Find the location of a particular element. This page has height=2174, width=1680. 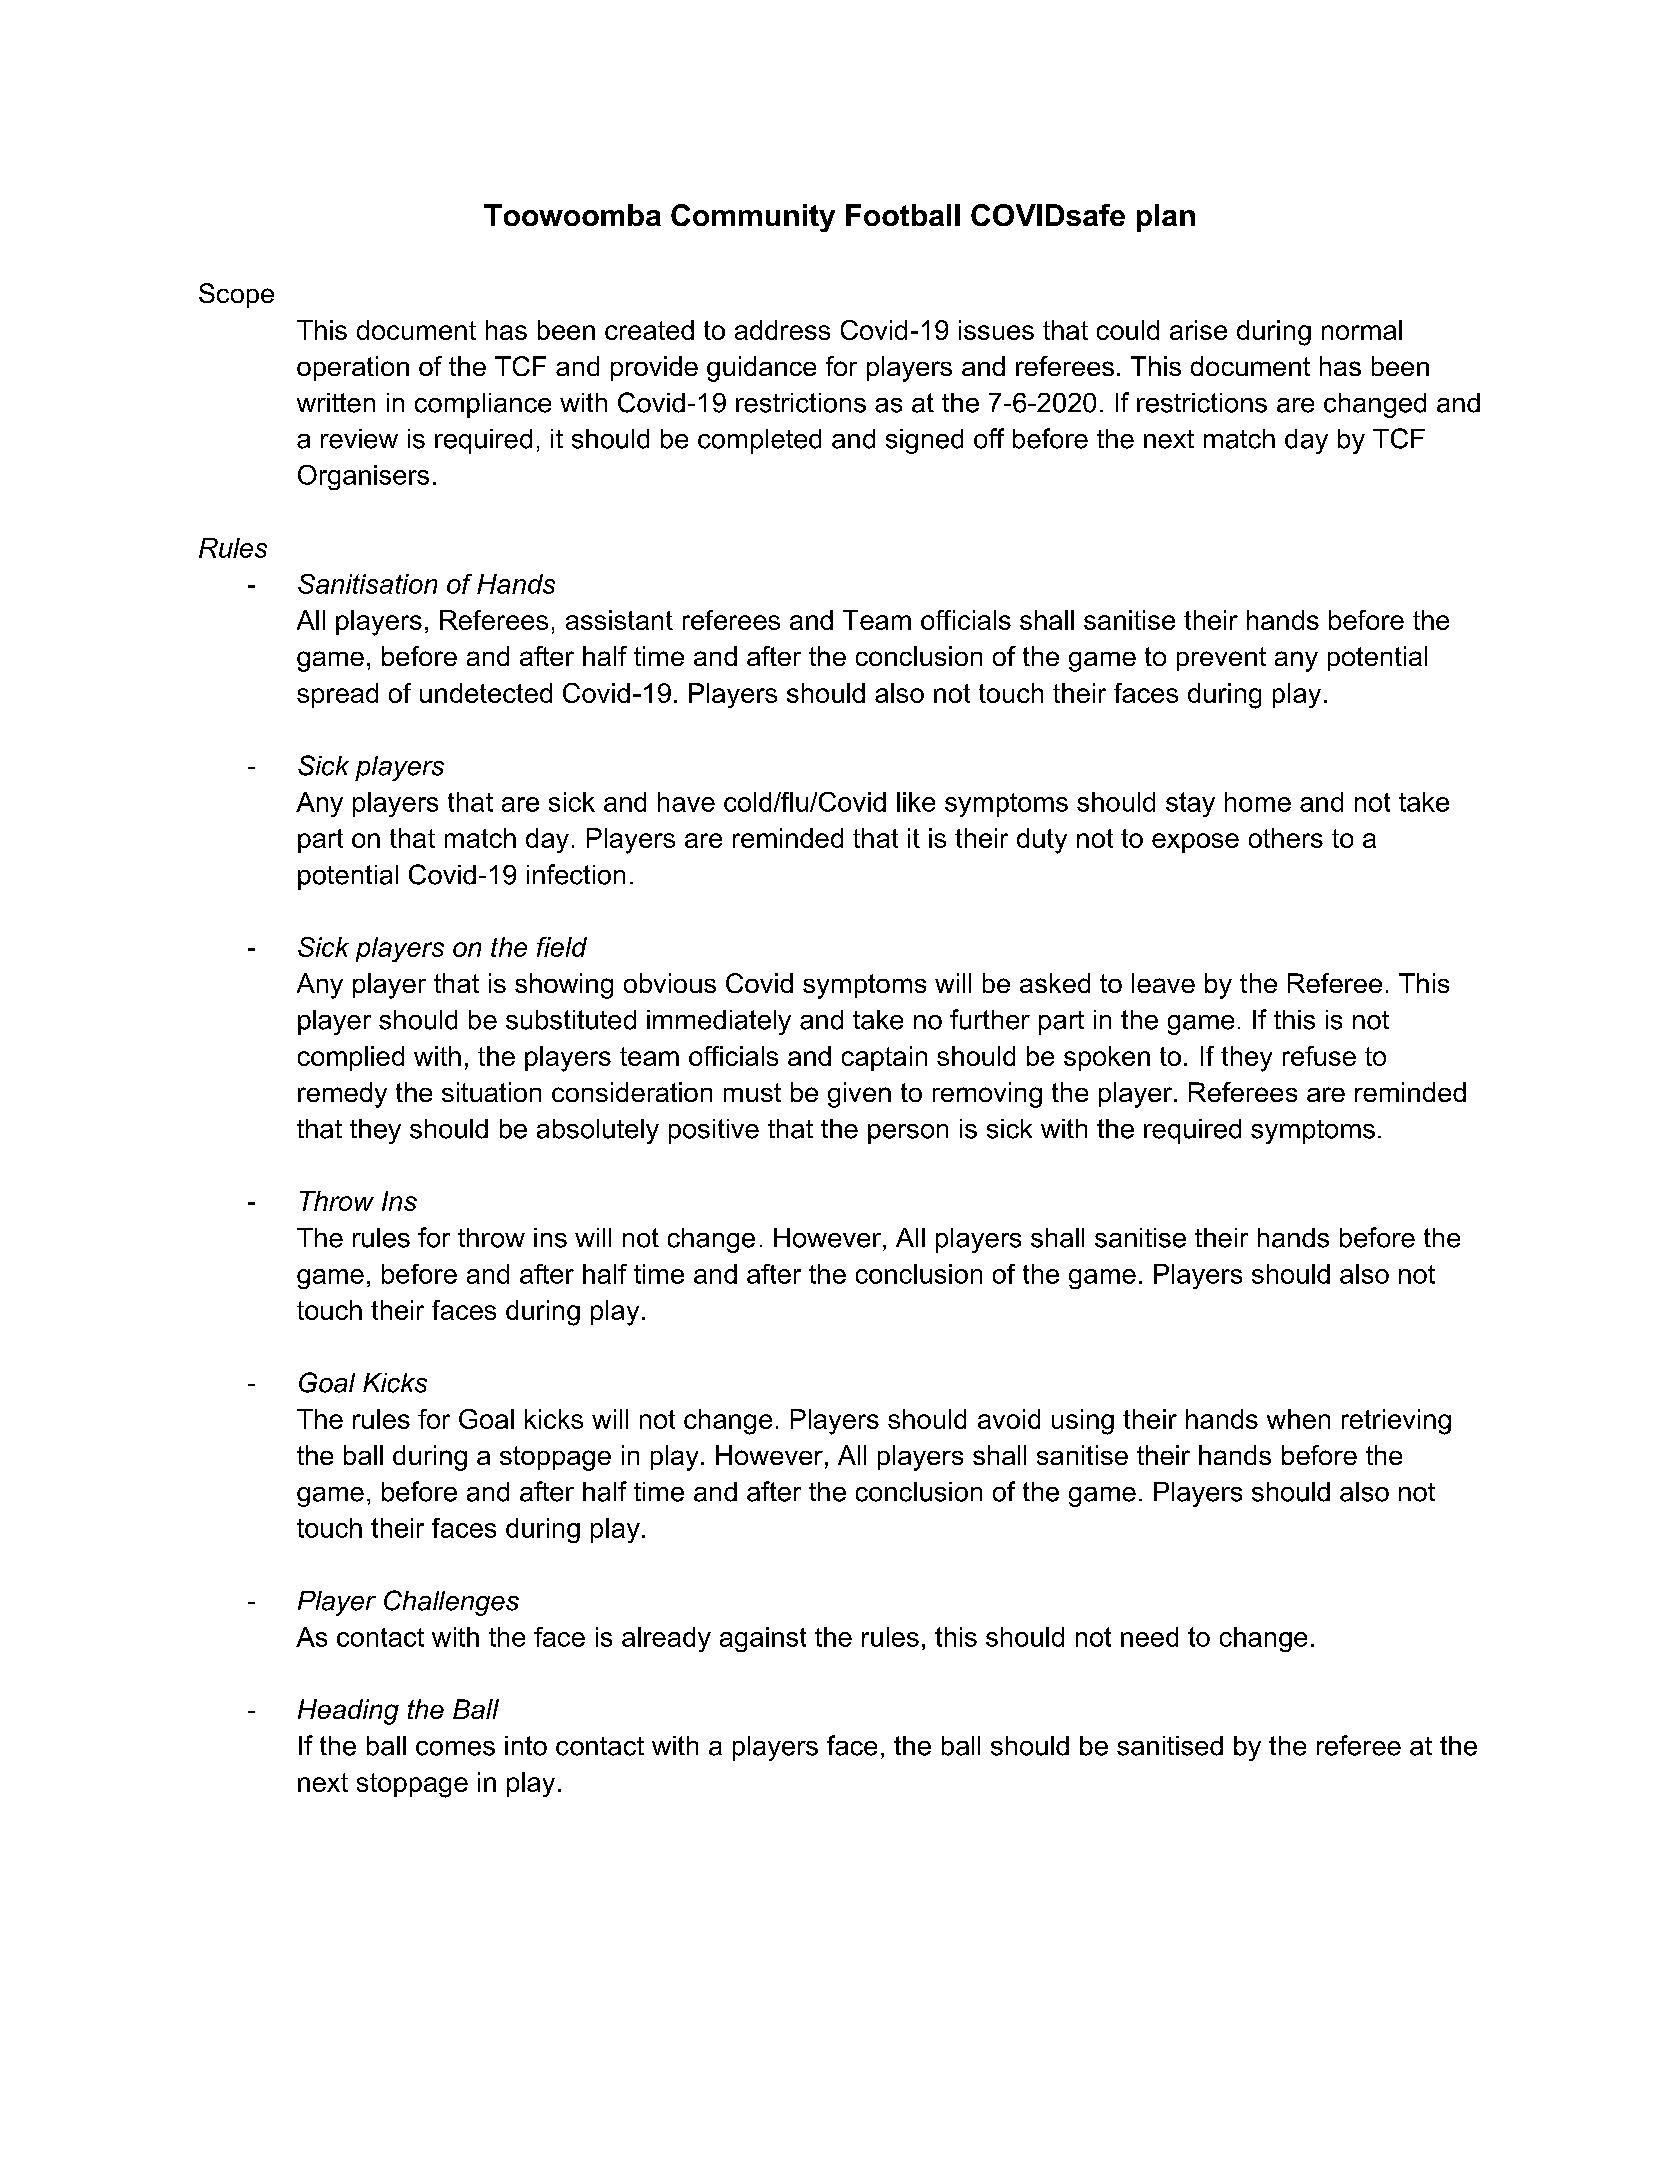

spread is located at coordinates (337, 695).
